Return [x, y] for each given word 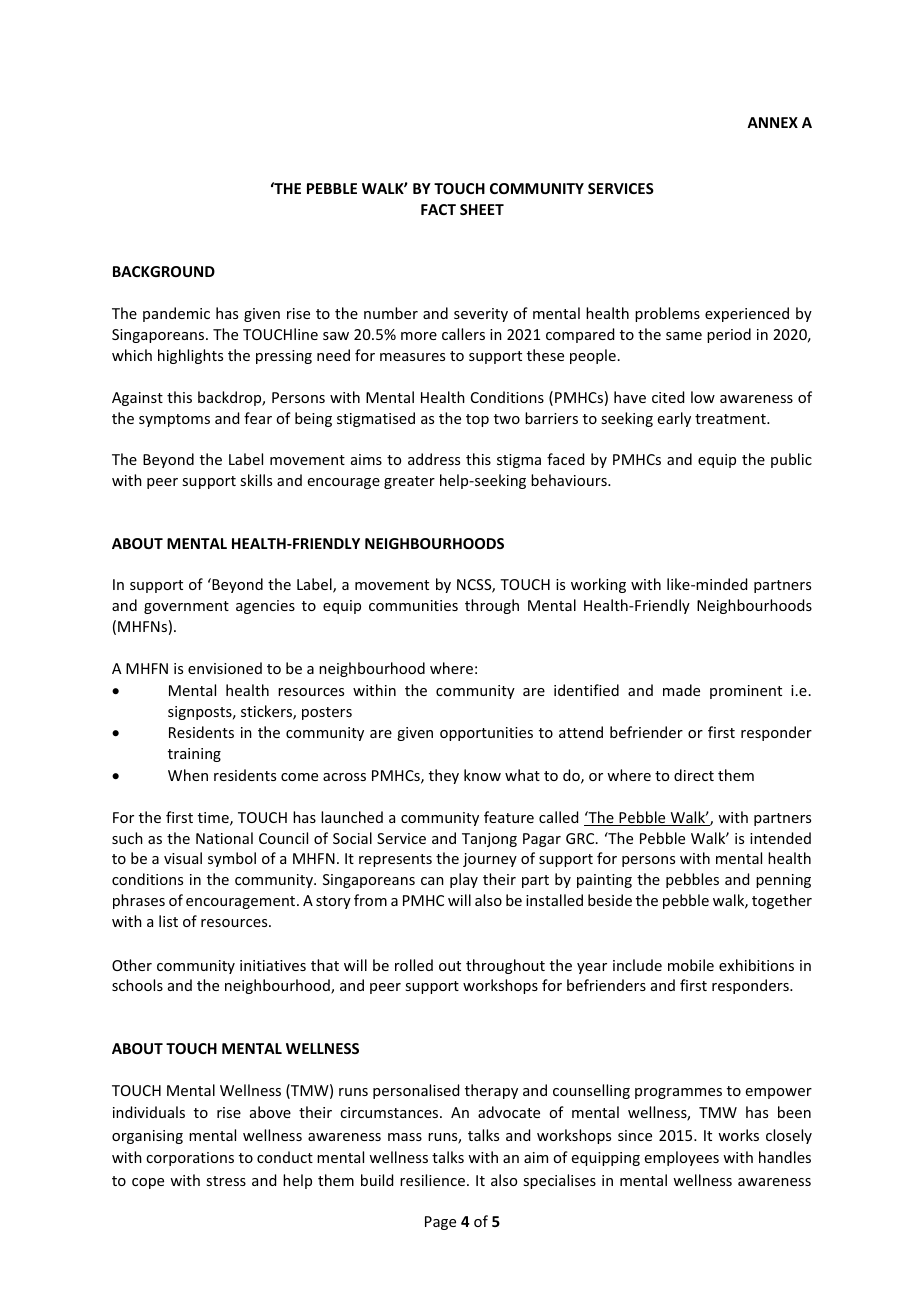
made [681, 690]
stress [226, 1181]
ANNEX [772, 122]
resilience [432, 1180]
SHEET [482, 209]
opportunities [486, 734]
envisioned [225, 668]
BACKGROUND [164, 271]
